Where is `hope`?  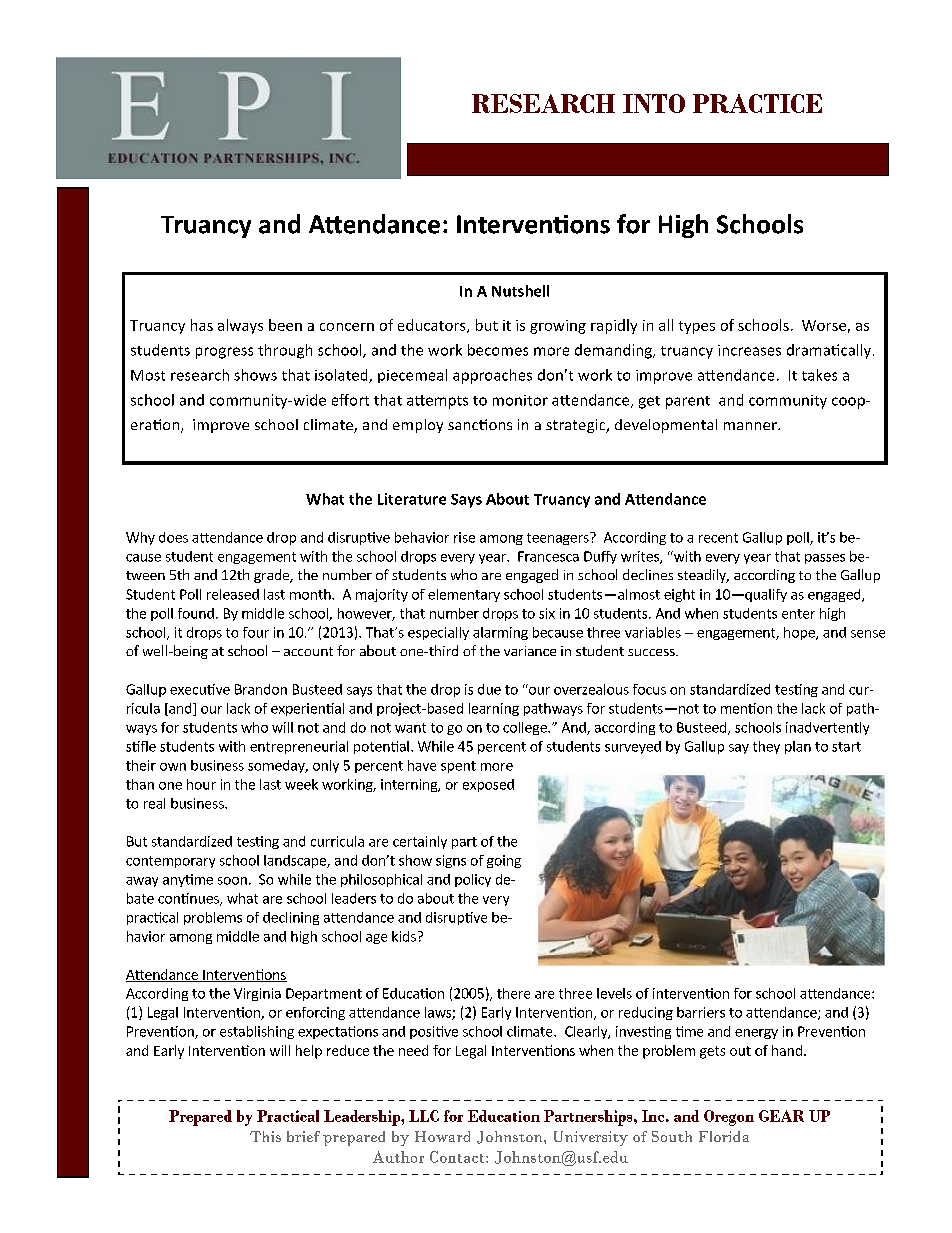 hope is located at coordinates (800, 633).
